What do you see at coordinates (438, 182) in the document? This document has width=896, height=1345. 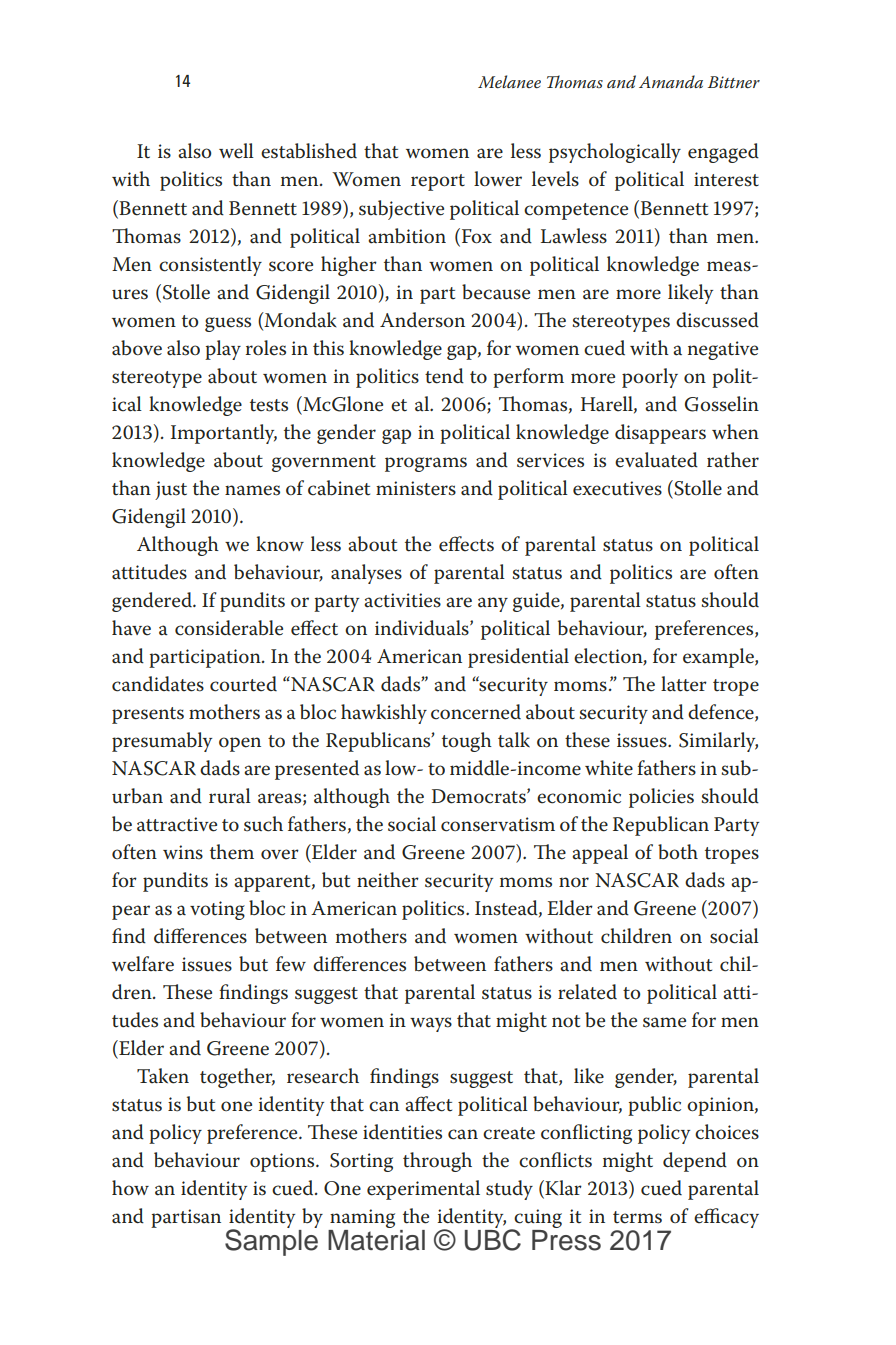 I see `report` at bounding box center [438, 182].
